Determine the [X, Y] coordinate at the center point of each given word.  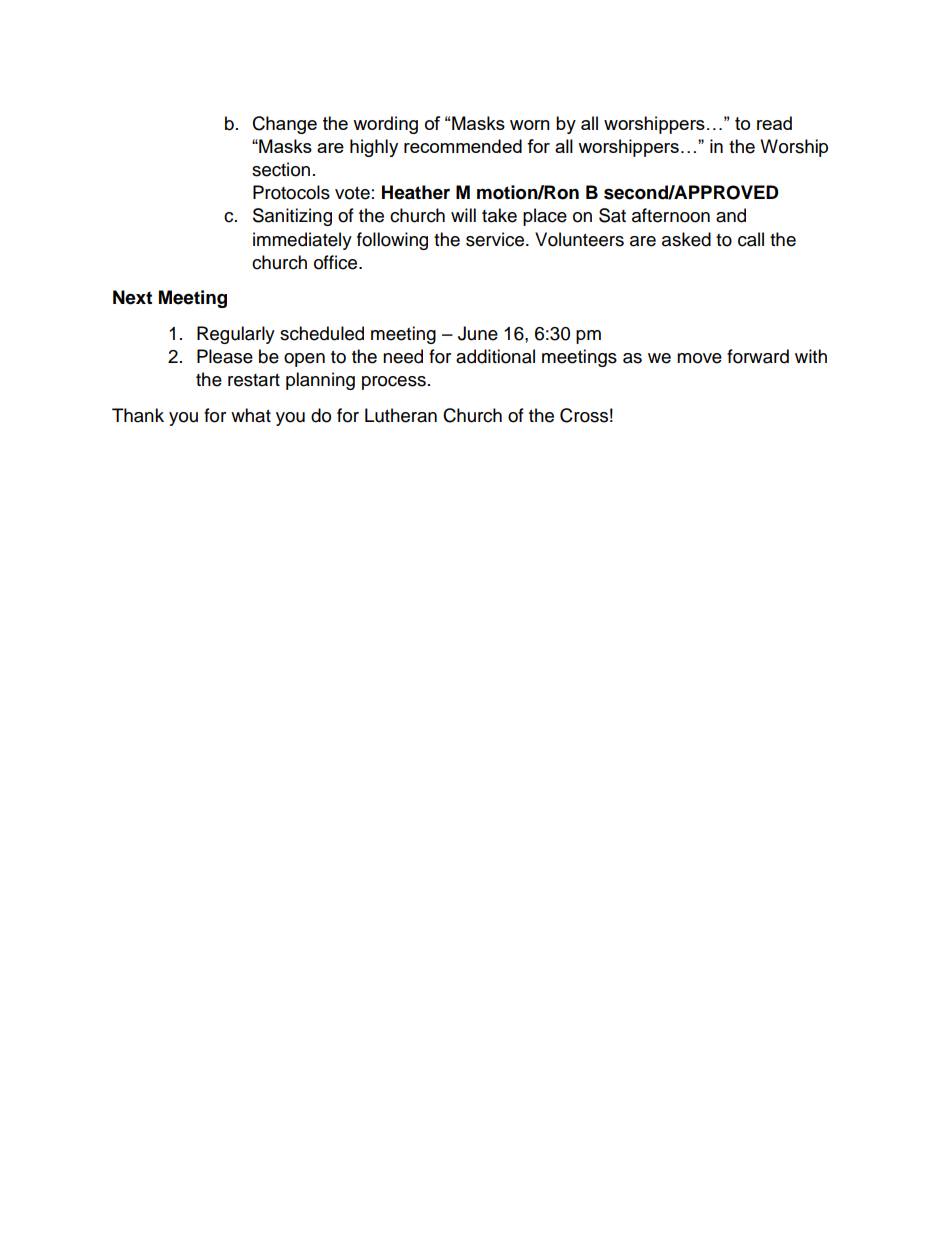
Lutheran [401, 415]
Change [285, 125]
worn [530, 125]
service [496, 239]
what [251, 415]
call [751, 239]
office [337, 262]
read [774, 123]
